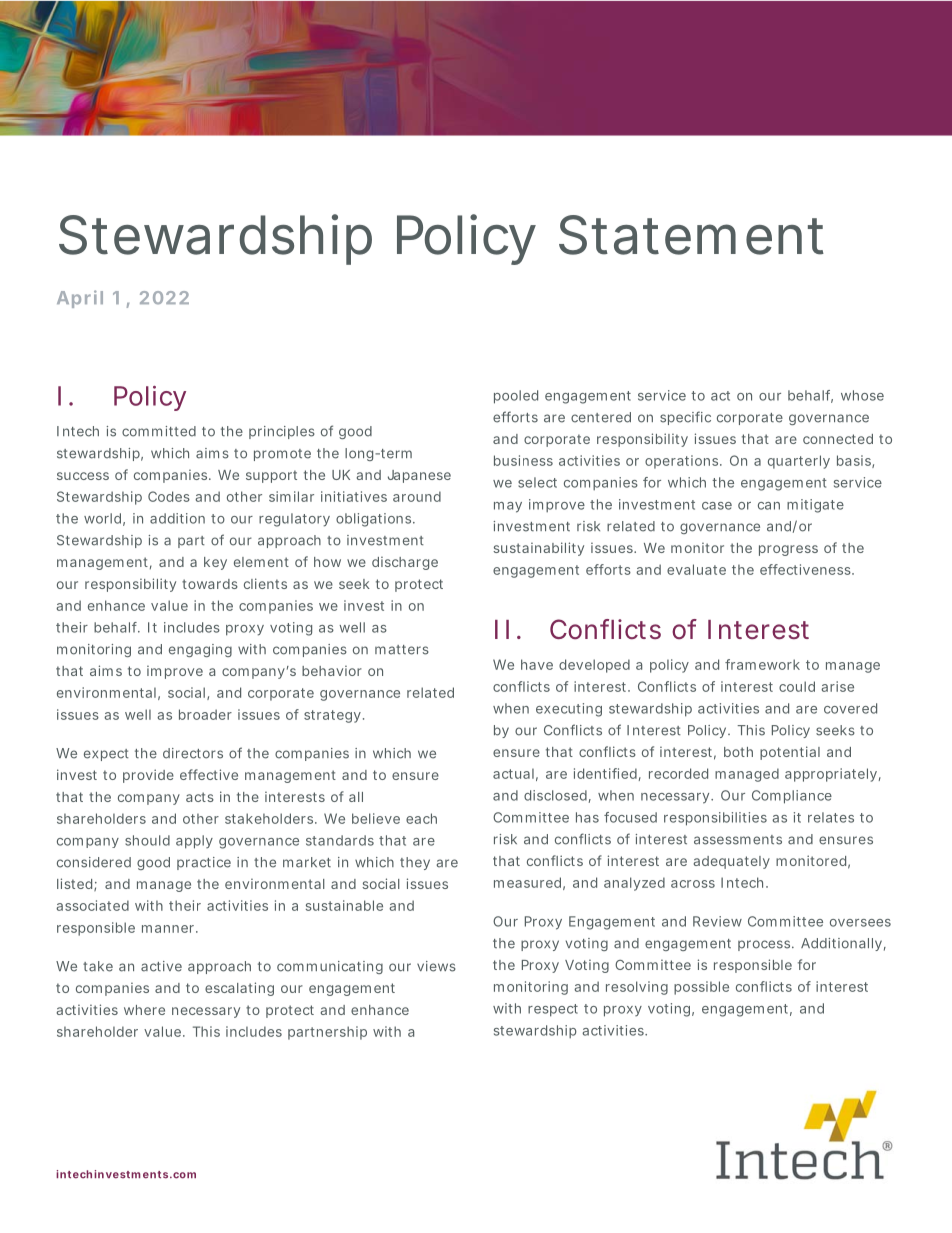 Image resolution: width=952 pixels, height=1233 pixels. I want to click on views, so click(436, 966).
